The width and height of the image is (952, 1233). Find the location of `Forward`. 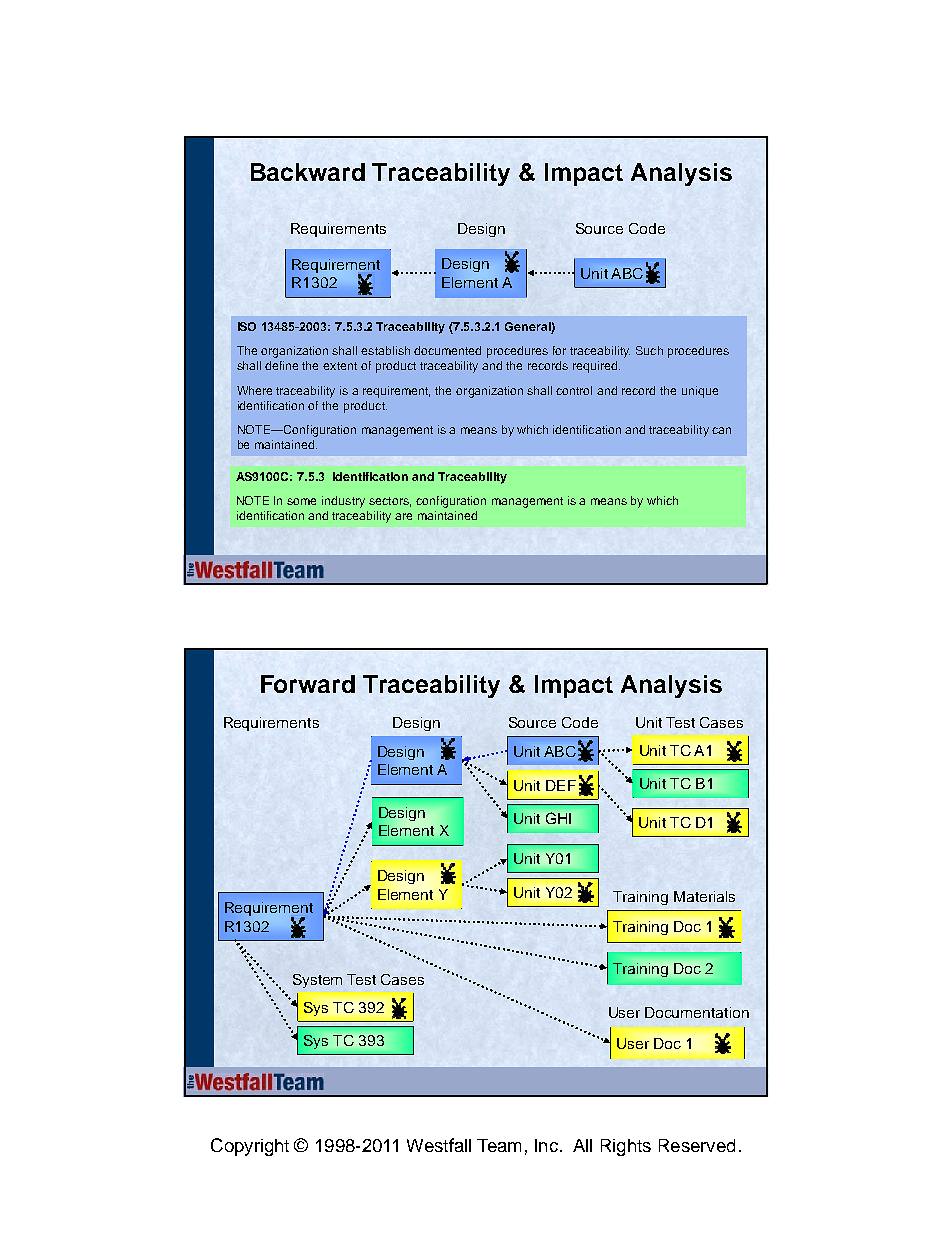

Forward is located at coordinates (308, 684).
